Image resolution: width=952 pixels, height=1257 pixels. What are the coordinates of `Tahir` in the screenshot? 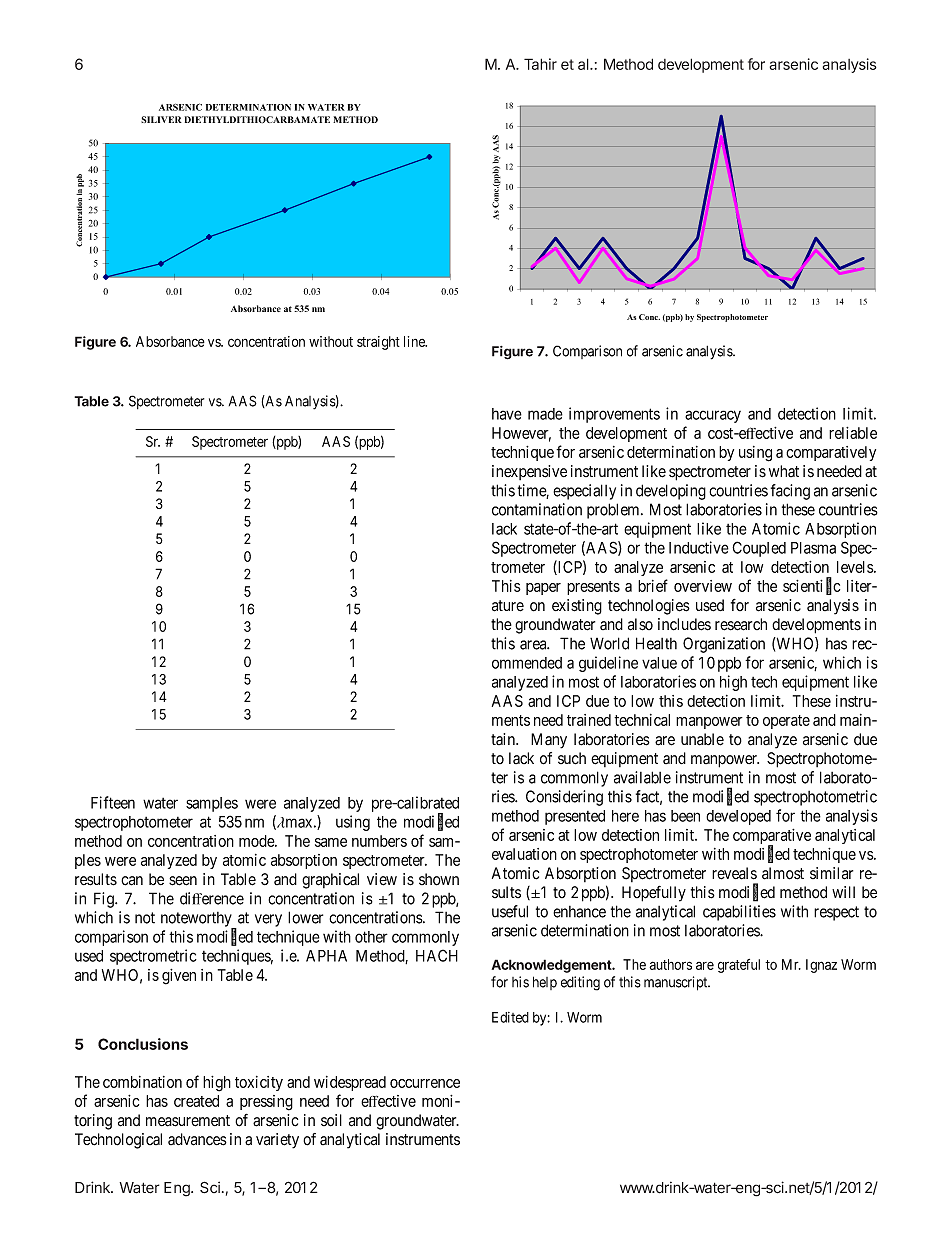 It's located at (540, 64).
